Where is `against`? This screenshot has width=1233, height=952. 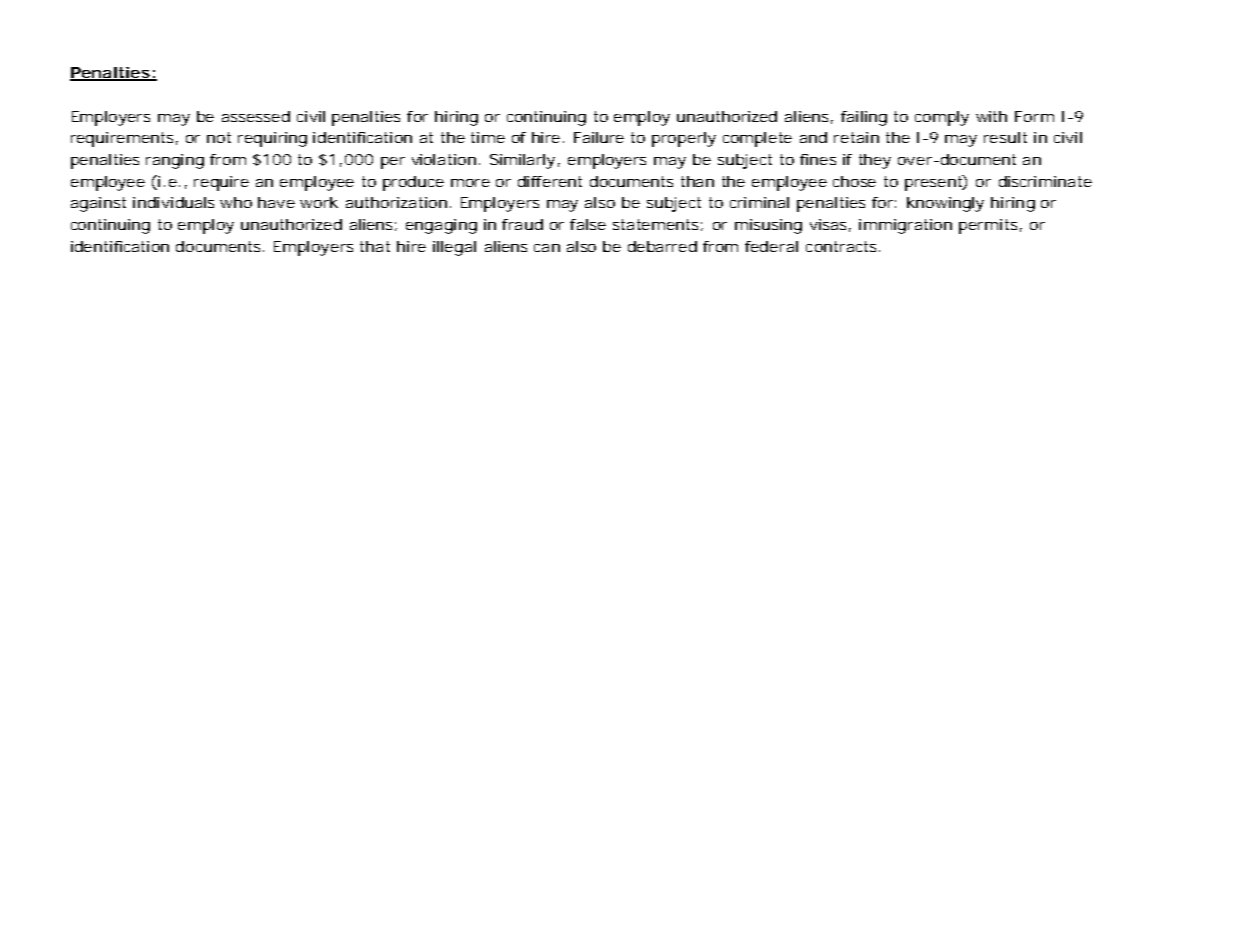
against is located at coordinates (98, 204).
